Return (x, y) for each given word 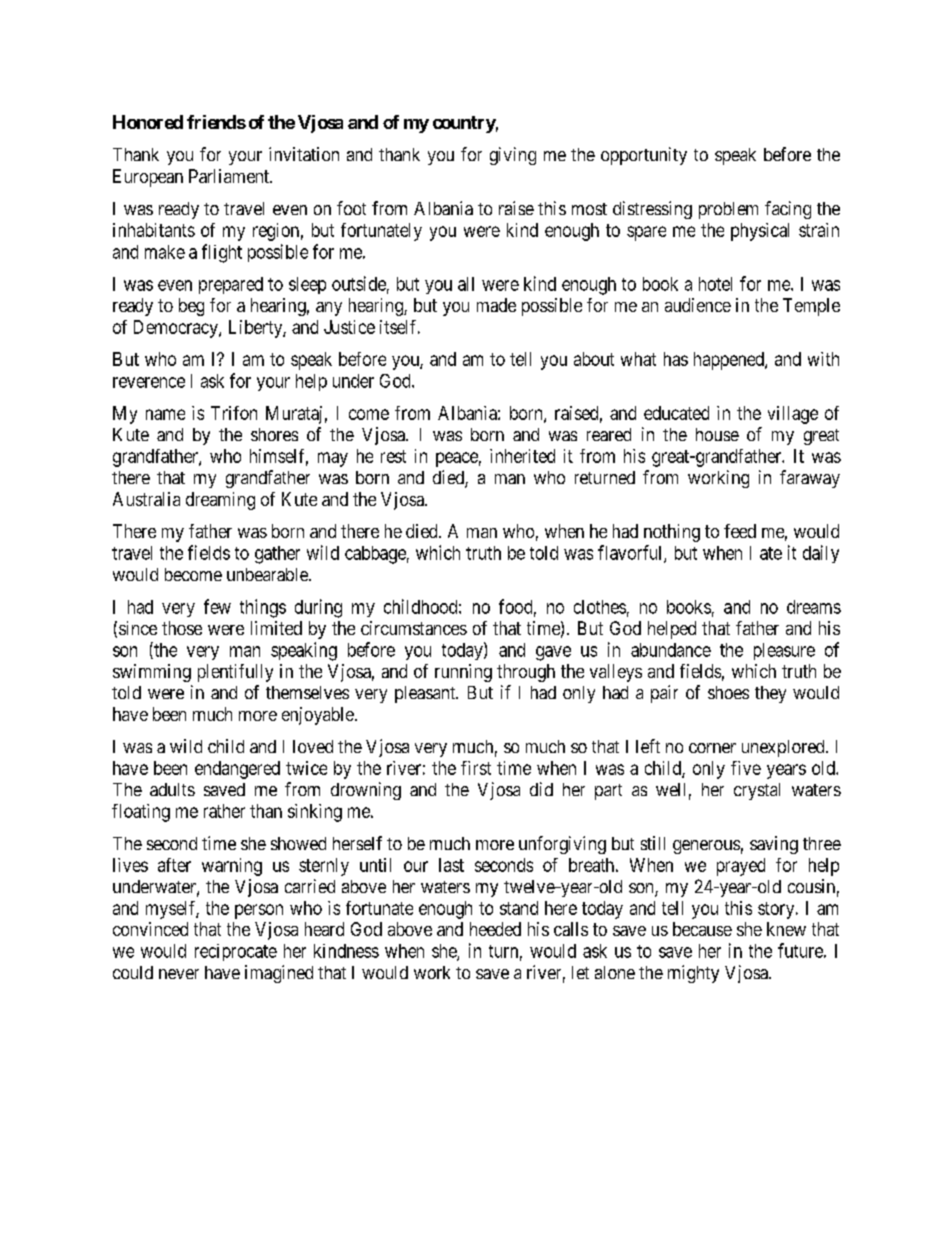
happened (730, 361)
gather (277, 555)
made (496, 305)
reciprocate (236, 952)
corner (712, 748)
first (476, 768)
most (589, 209)
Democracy (177, 329)
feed (740, 531)
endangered (237, 770)
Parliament (230, 176)
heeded (495, 929)
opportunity (644, 156)
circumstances (414, 628)
